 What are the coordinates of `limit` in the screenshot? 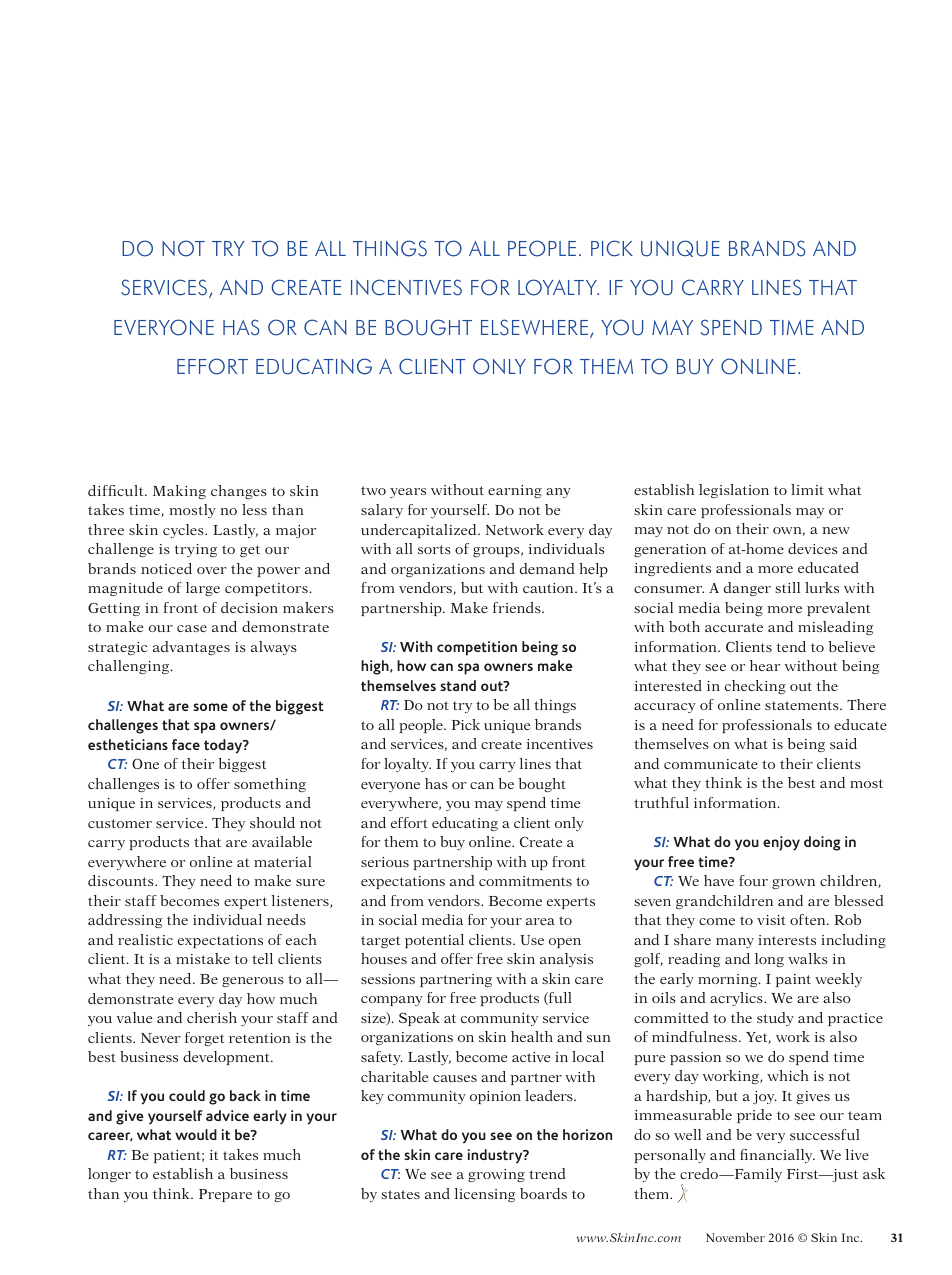 It's located at (807, 489).
